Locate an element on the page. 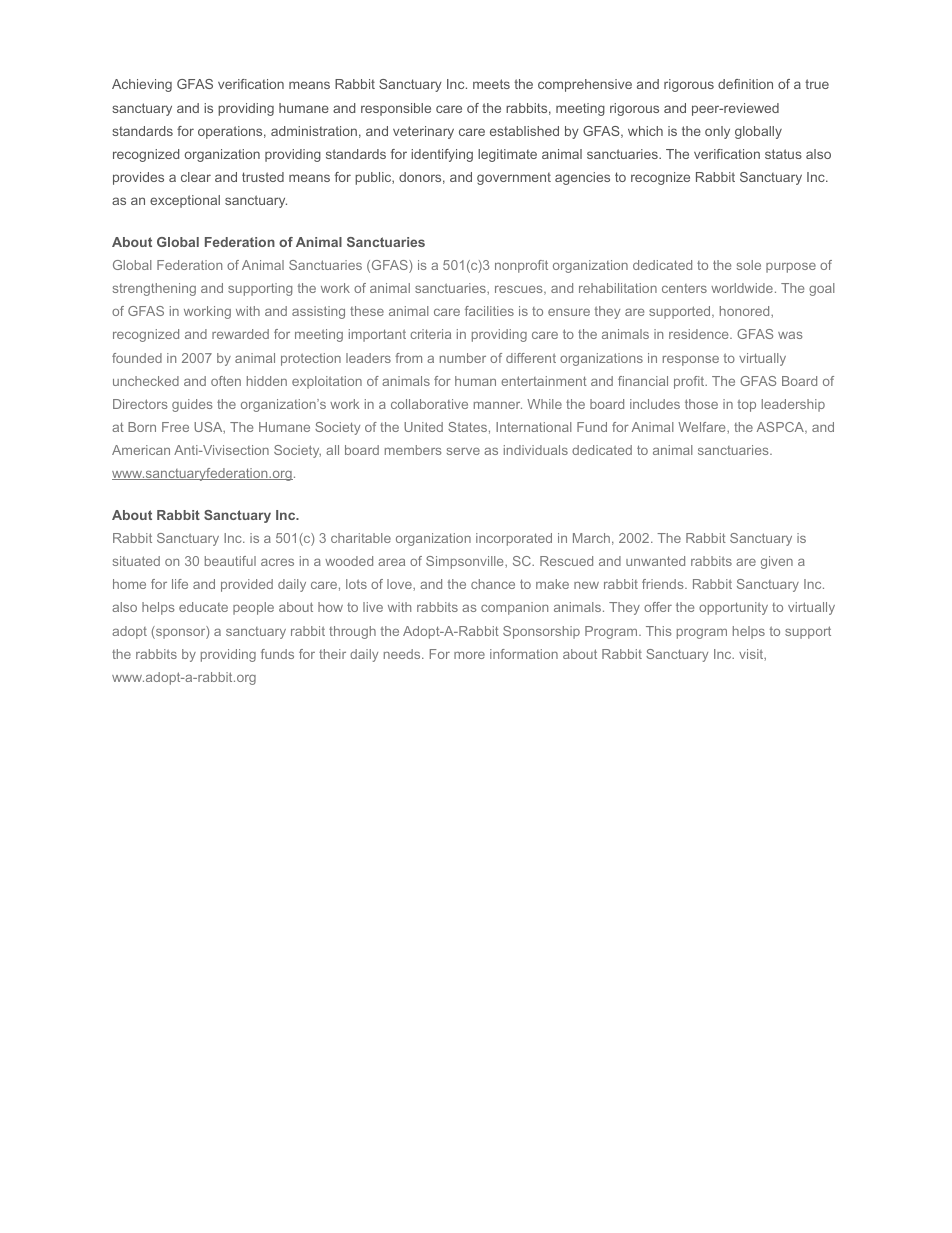 The width and height of the image is (952, 1233). educate is located at coordinates (203, 607).
